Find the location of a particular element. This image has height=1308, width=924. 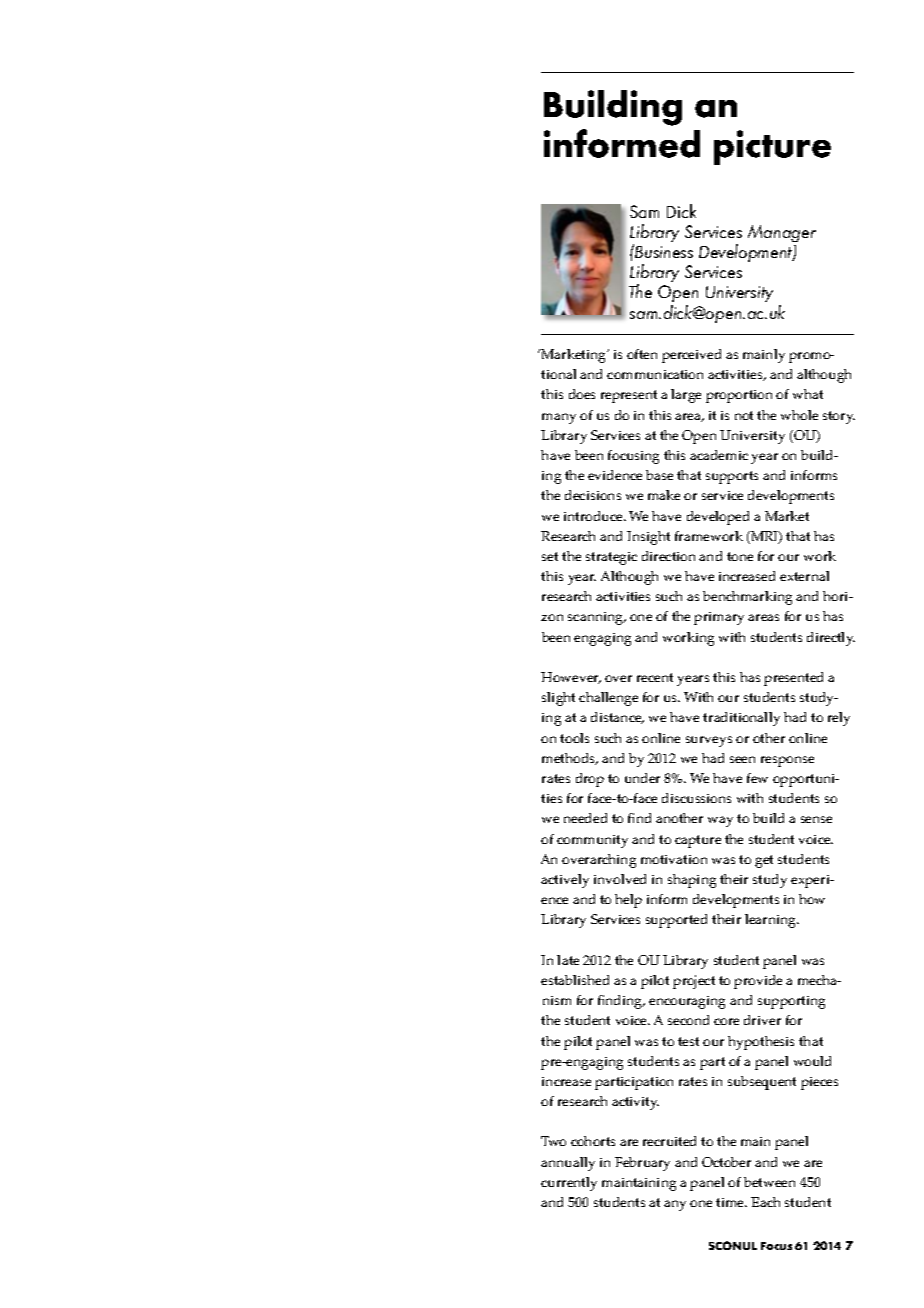

surveys is located at coordinates (709, 741).
